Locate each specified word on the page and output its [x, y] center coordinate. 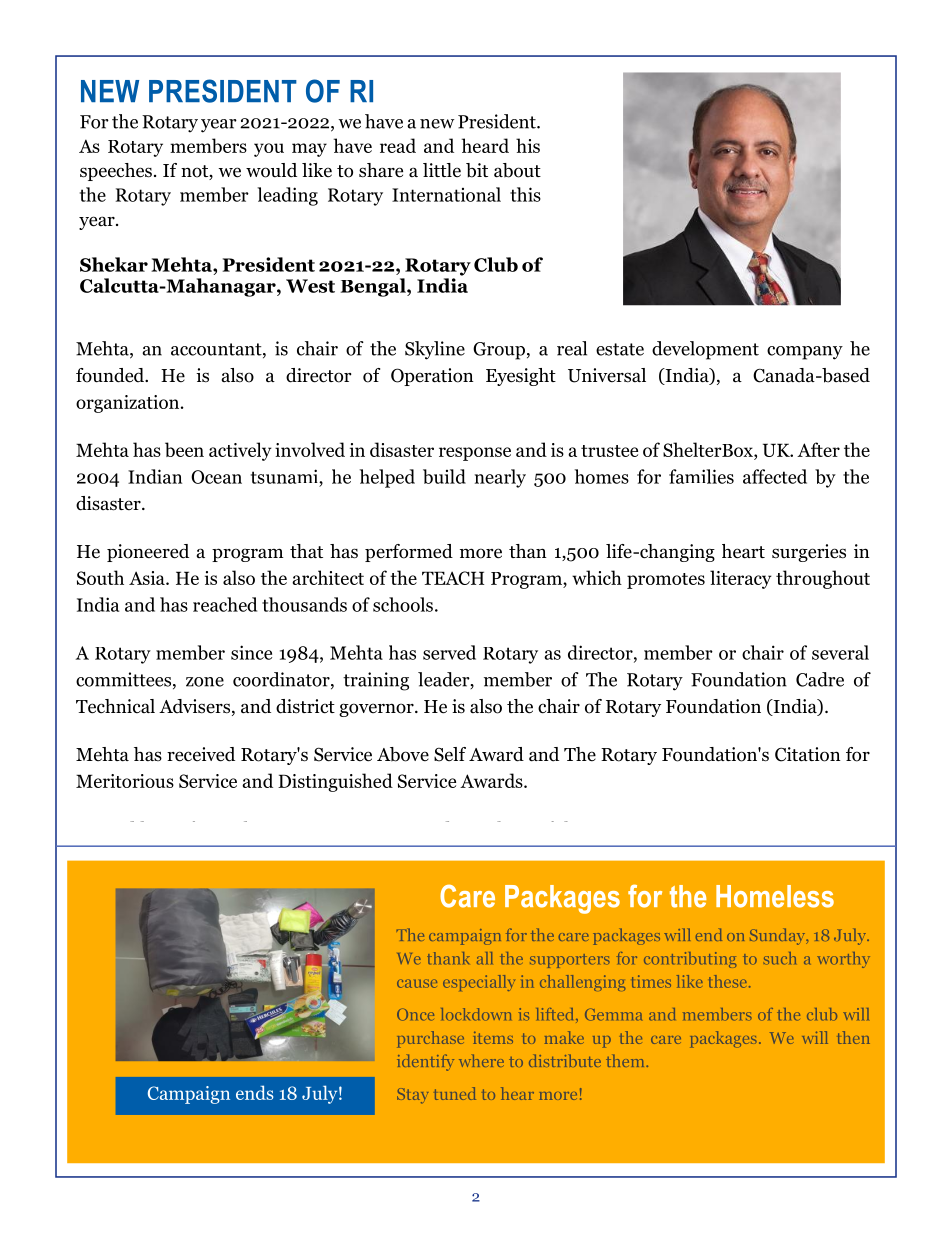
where [481, 1060]
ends [254, 1092]
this [525, 194]
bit [477, 170]
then [853, 1037]
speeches [116, 172]
